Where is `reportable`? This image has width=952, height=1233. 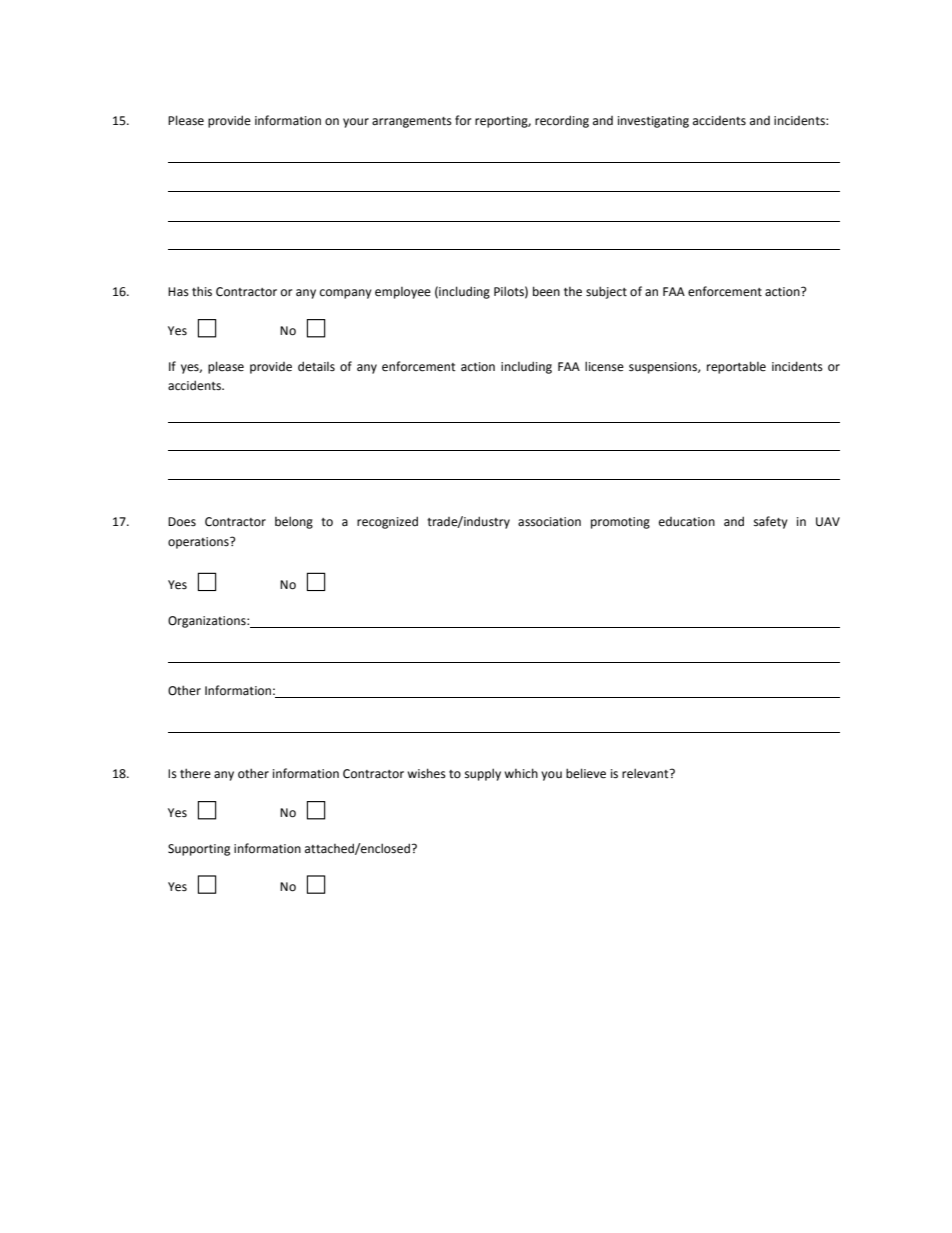
reportable is located at coordinates (736, 367).
